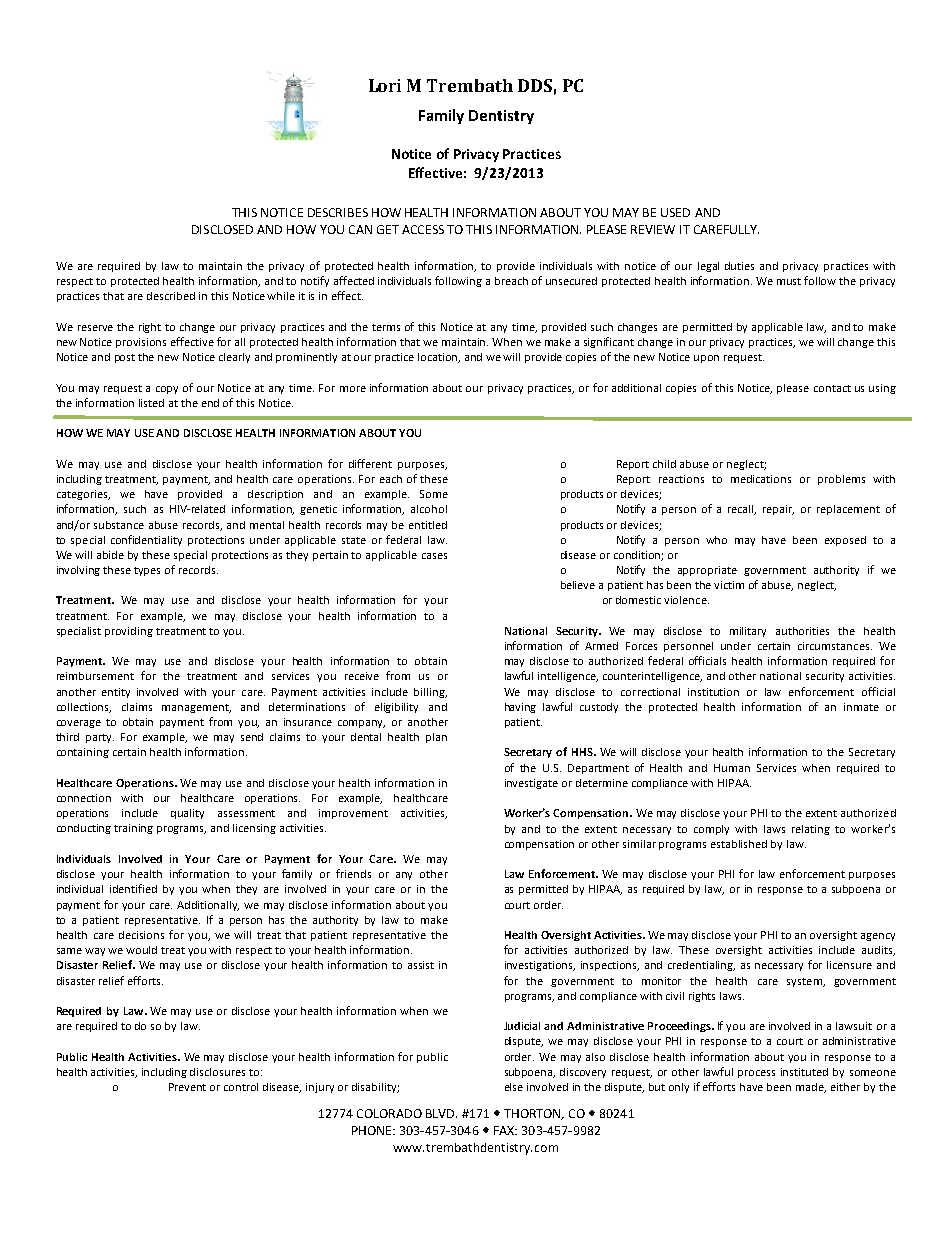  Describe the element at coordinates (832, 388) in the screenshot. I see `contact` at that location.
